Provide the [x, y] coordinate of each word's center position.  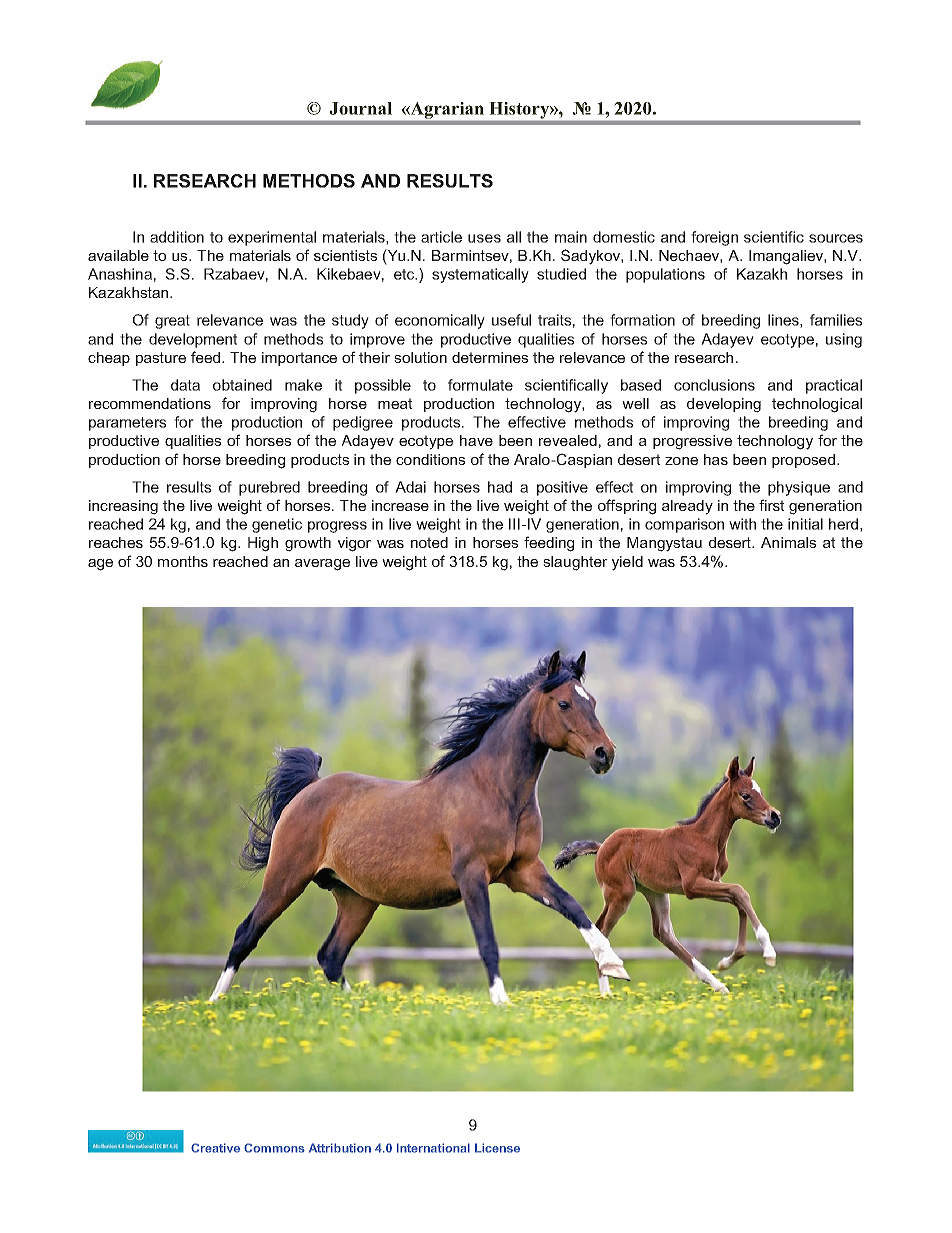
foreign [714, 238]
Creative [215, 1148]
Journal [360, 108]
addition [177, 237]
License [497, 1148]
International [433, 1148]
